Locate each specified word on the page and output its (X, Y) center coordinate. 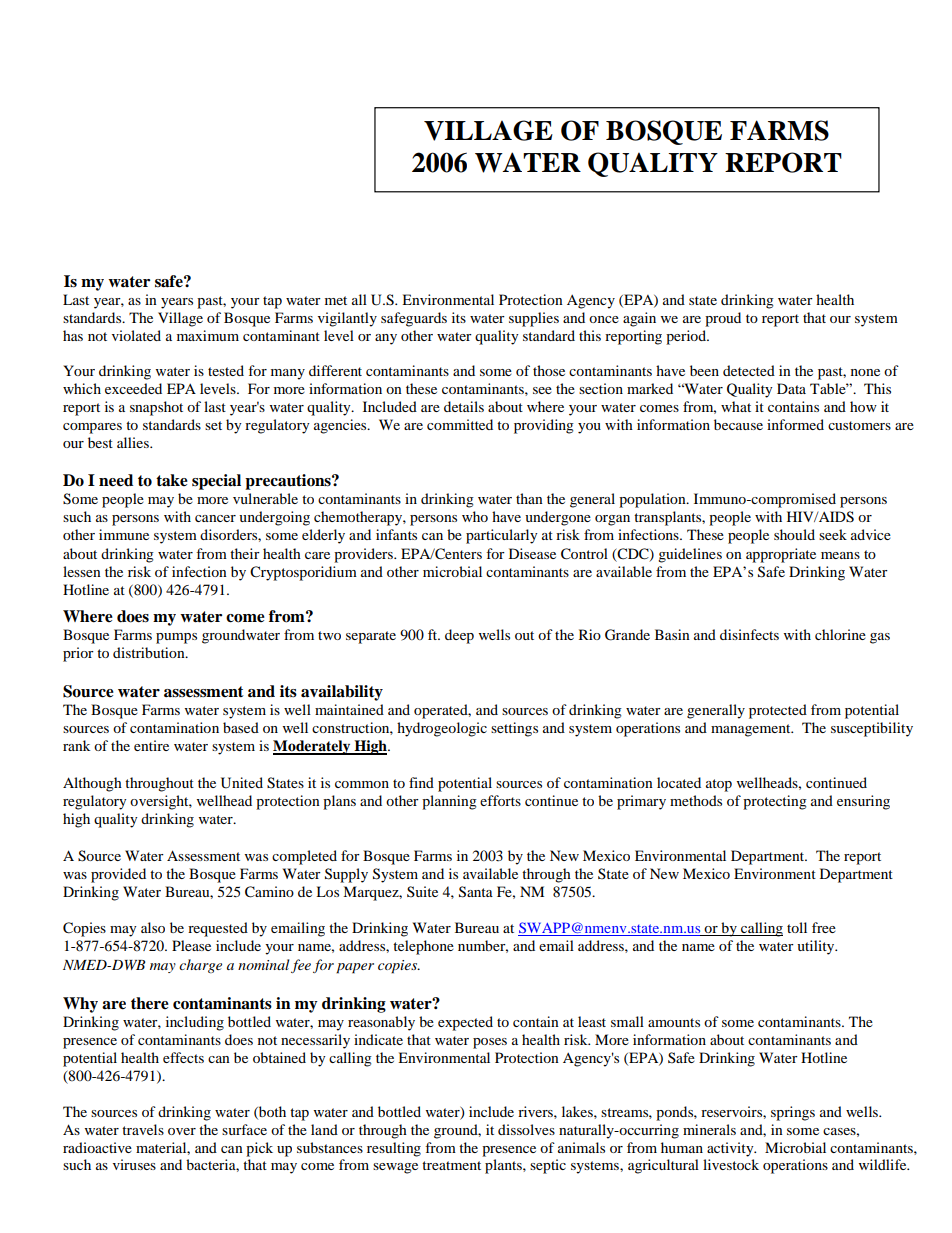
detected (749, 370)
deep (459, 636)
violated (136, 335)
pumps (176, 638)
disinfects (749, 634)
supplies (534, 319)
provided (118, 875)
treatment (451, 1165)
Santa (476, 892)
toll (797, 927)
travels (143, 1129)
